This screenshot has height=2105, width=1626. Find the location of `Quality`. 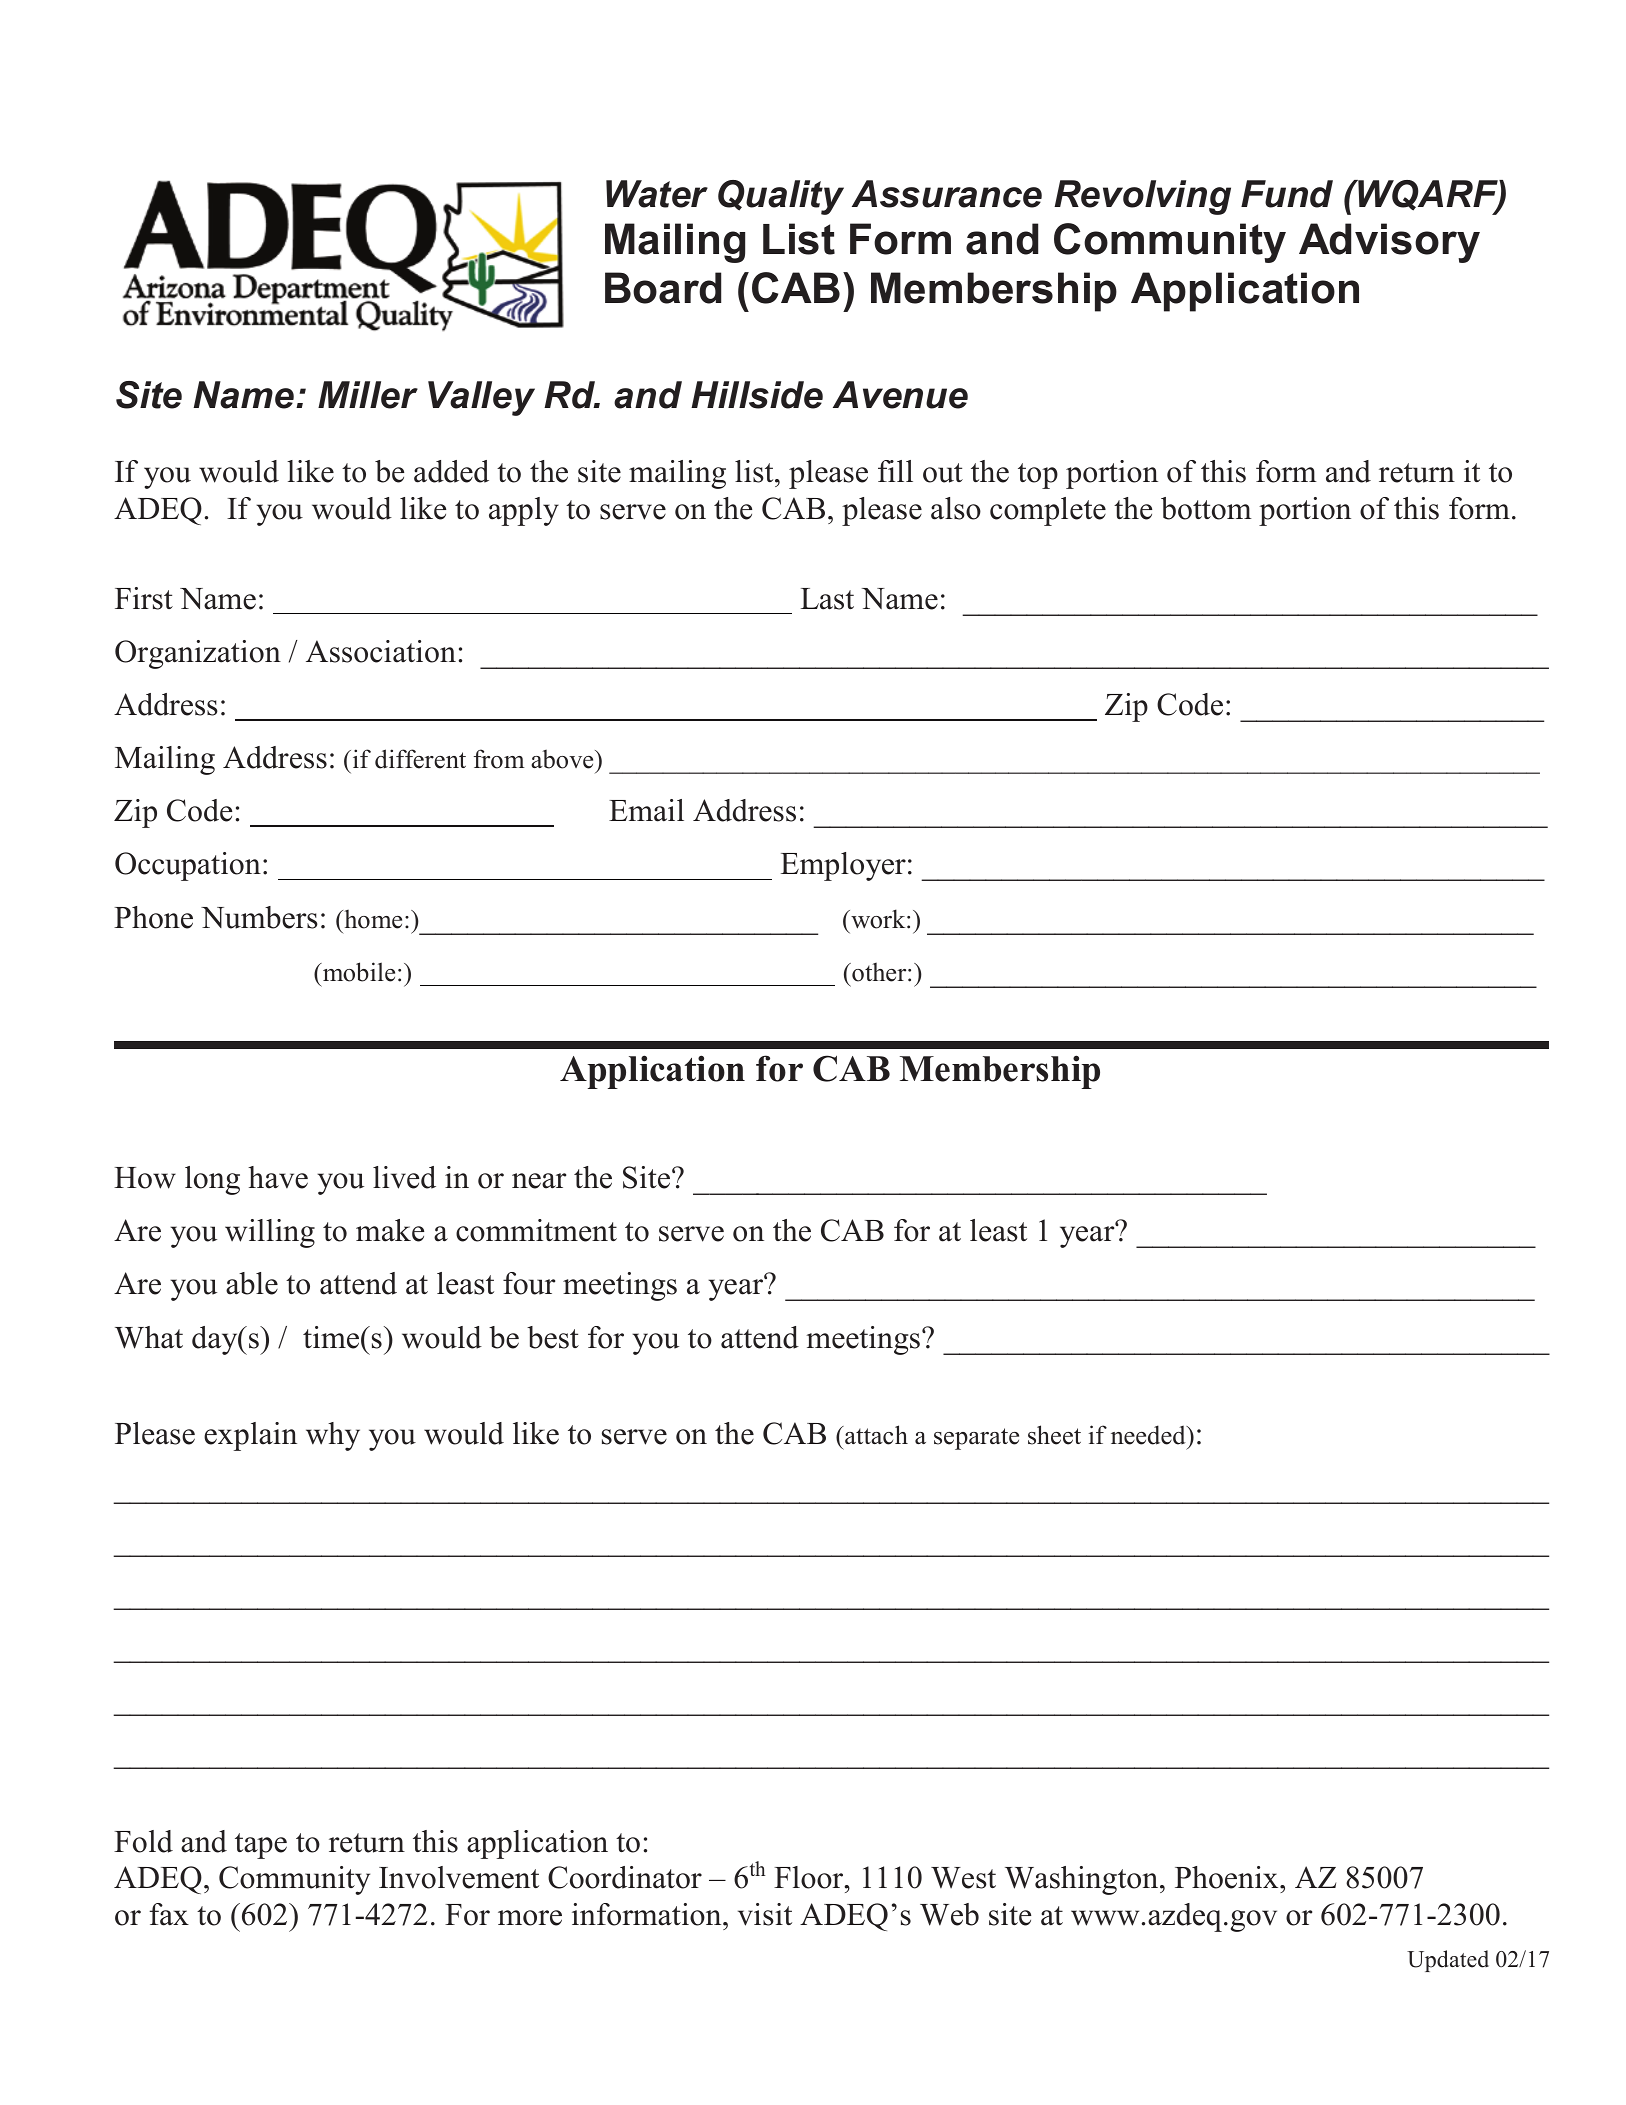

Quality is located at coordinates (781, 197).
